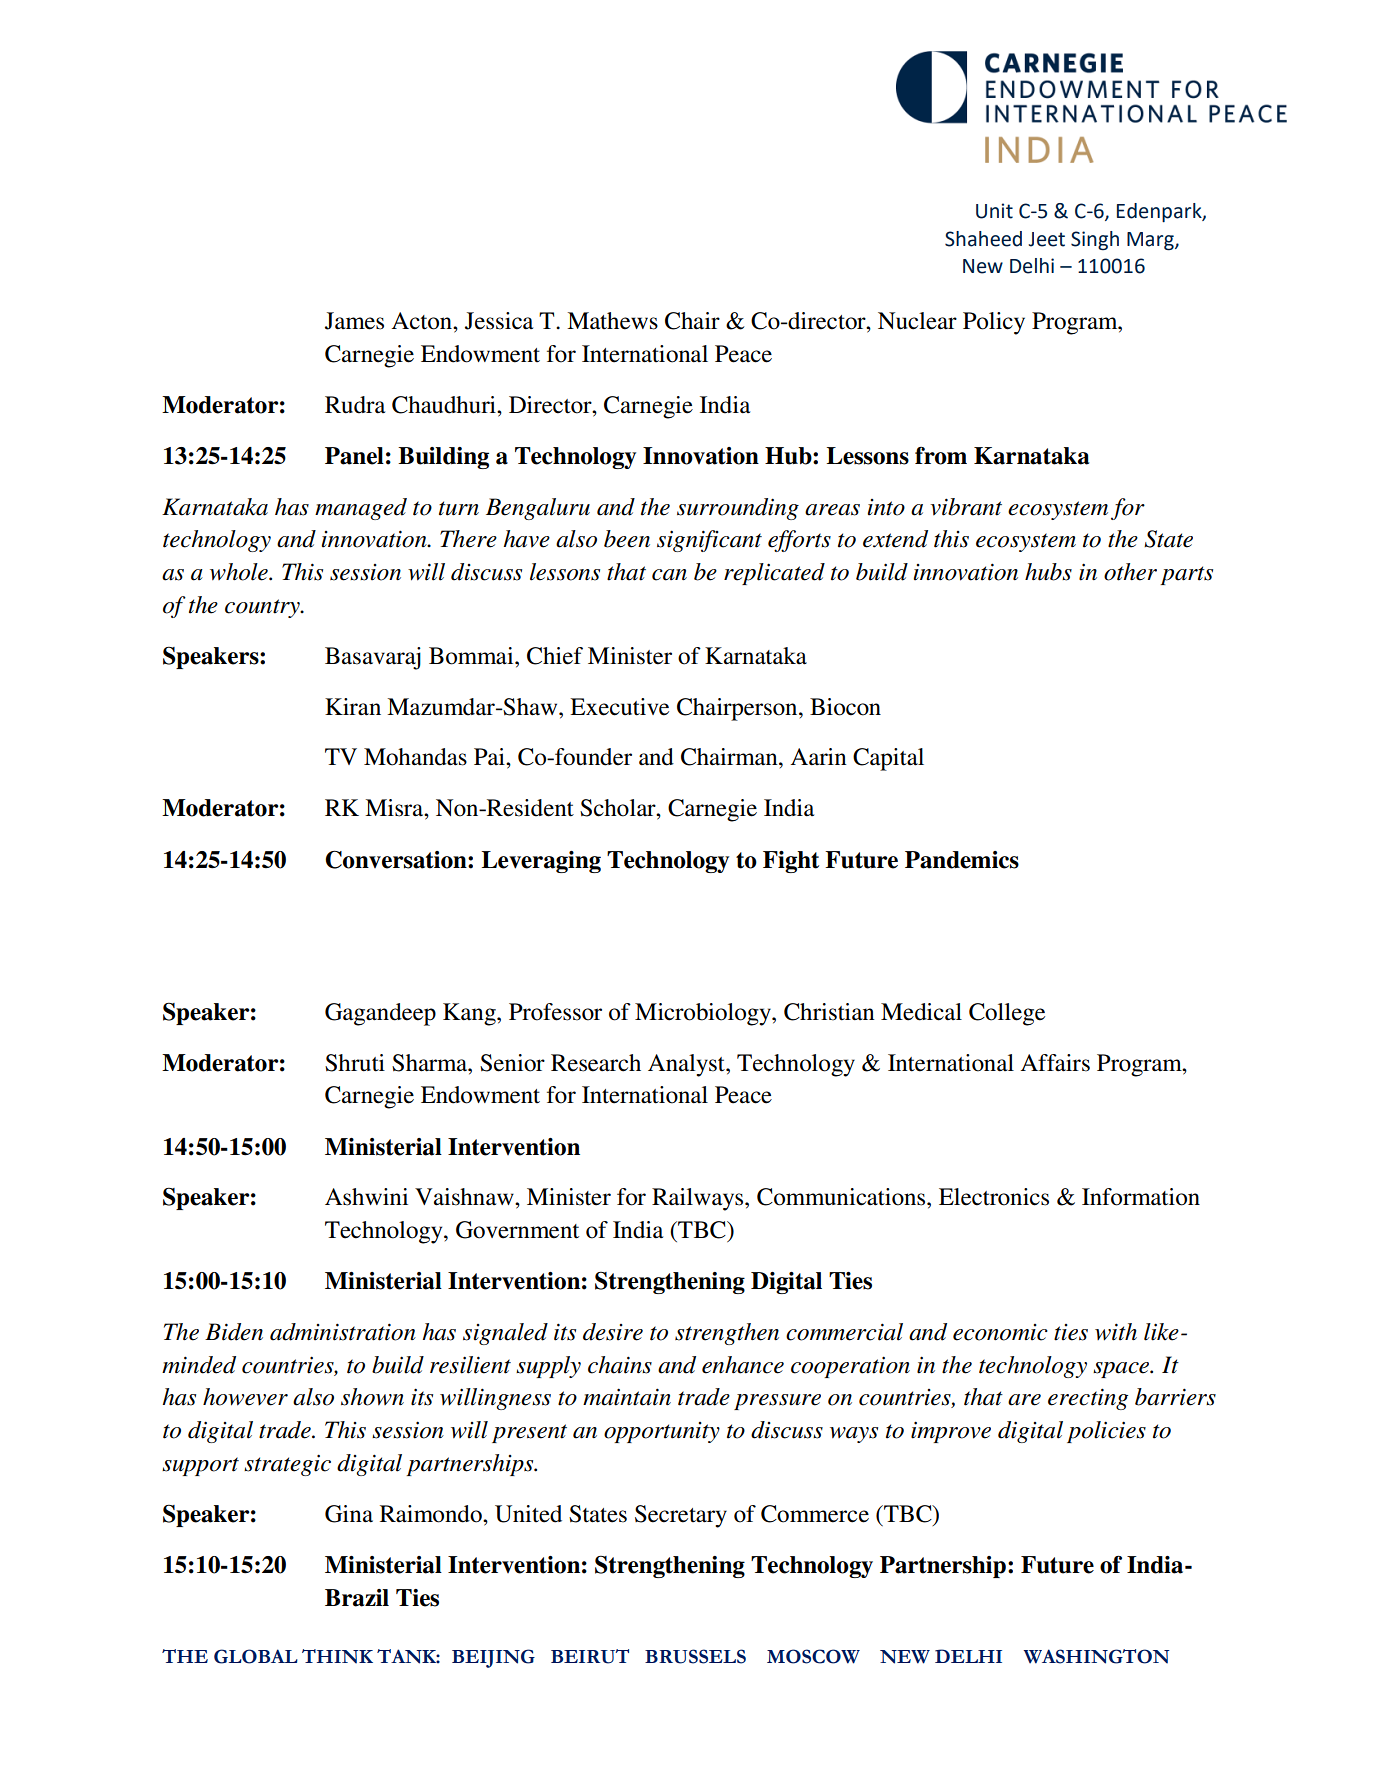 The height and width of the image is (1786, 1380). Describe the element at coordinates (613, 1332) in the image. I see `desire` at that location.
